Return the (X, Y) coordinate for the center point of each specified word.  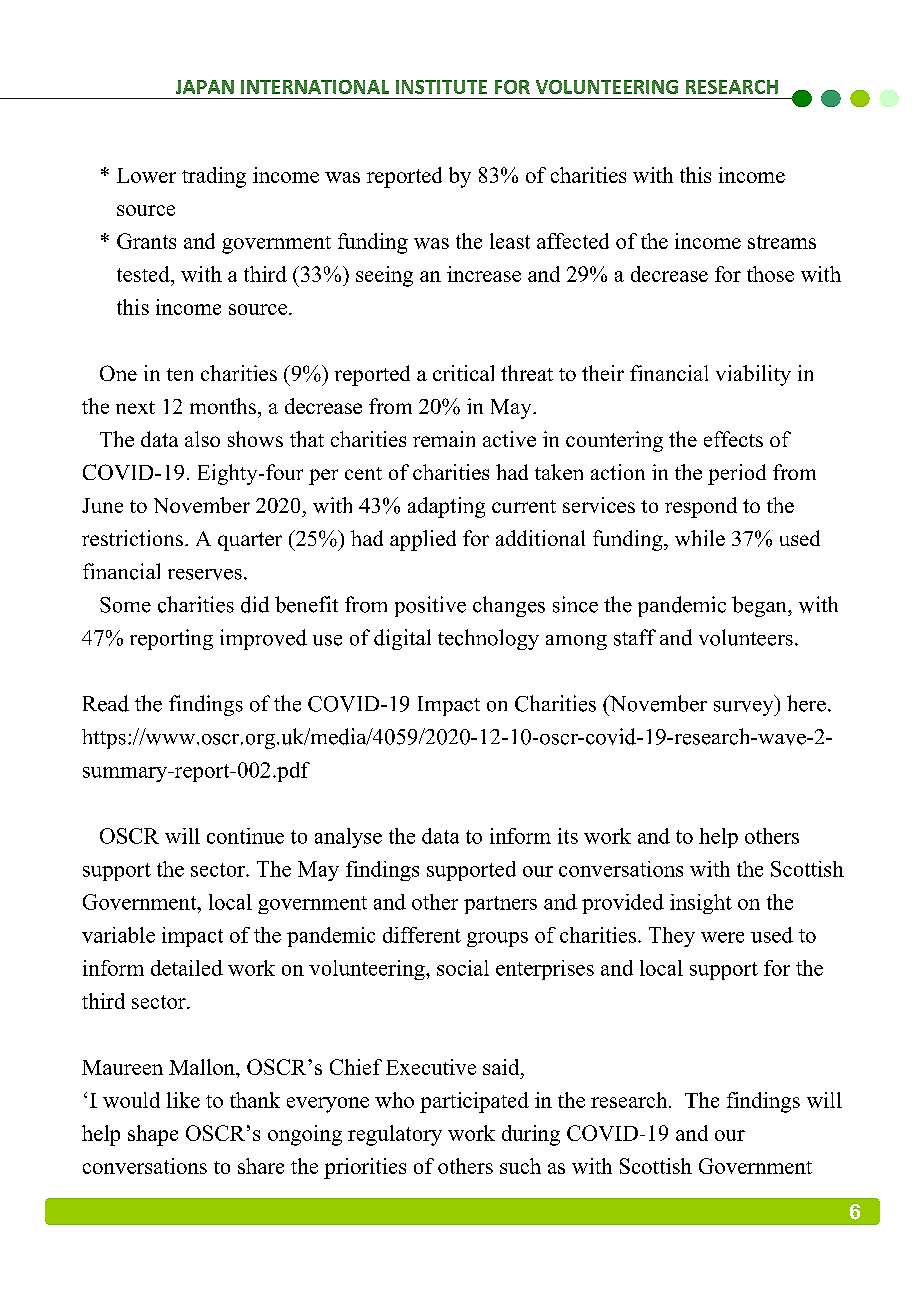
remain (444, 439)
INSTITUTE (441, 87)
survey (745, 708)
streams (782, 242)
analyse (348, 838)
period (737, 474)
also (202, 439)
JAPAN (205, 87)
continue (245, 836)
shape (153, 1135)
